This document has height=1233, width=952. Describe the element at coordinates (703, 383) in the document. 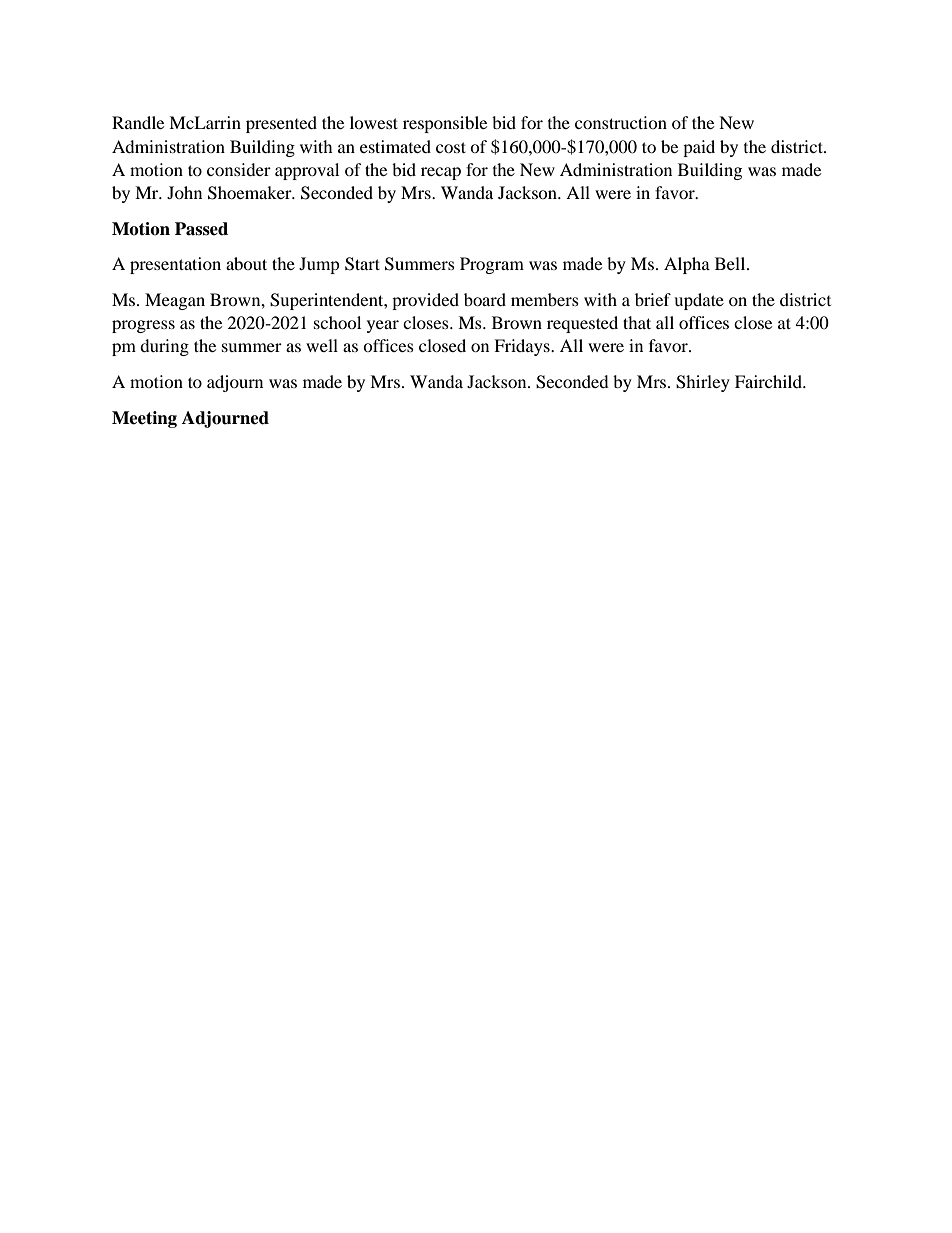

I see `Shirley` at that location.
